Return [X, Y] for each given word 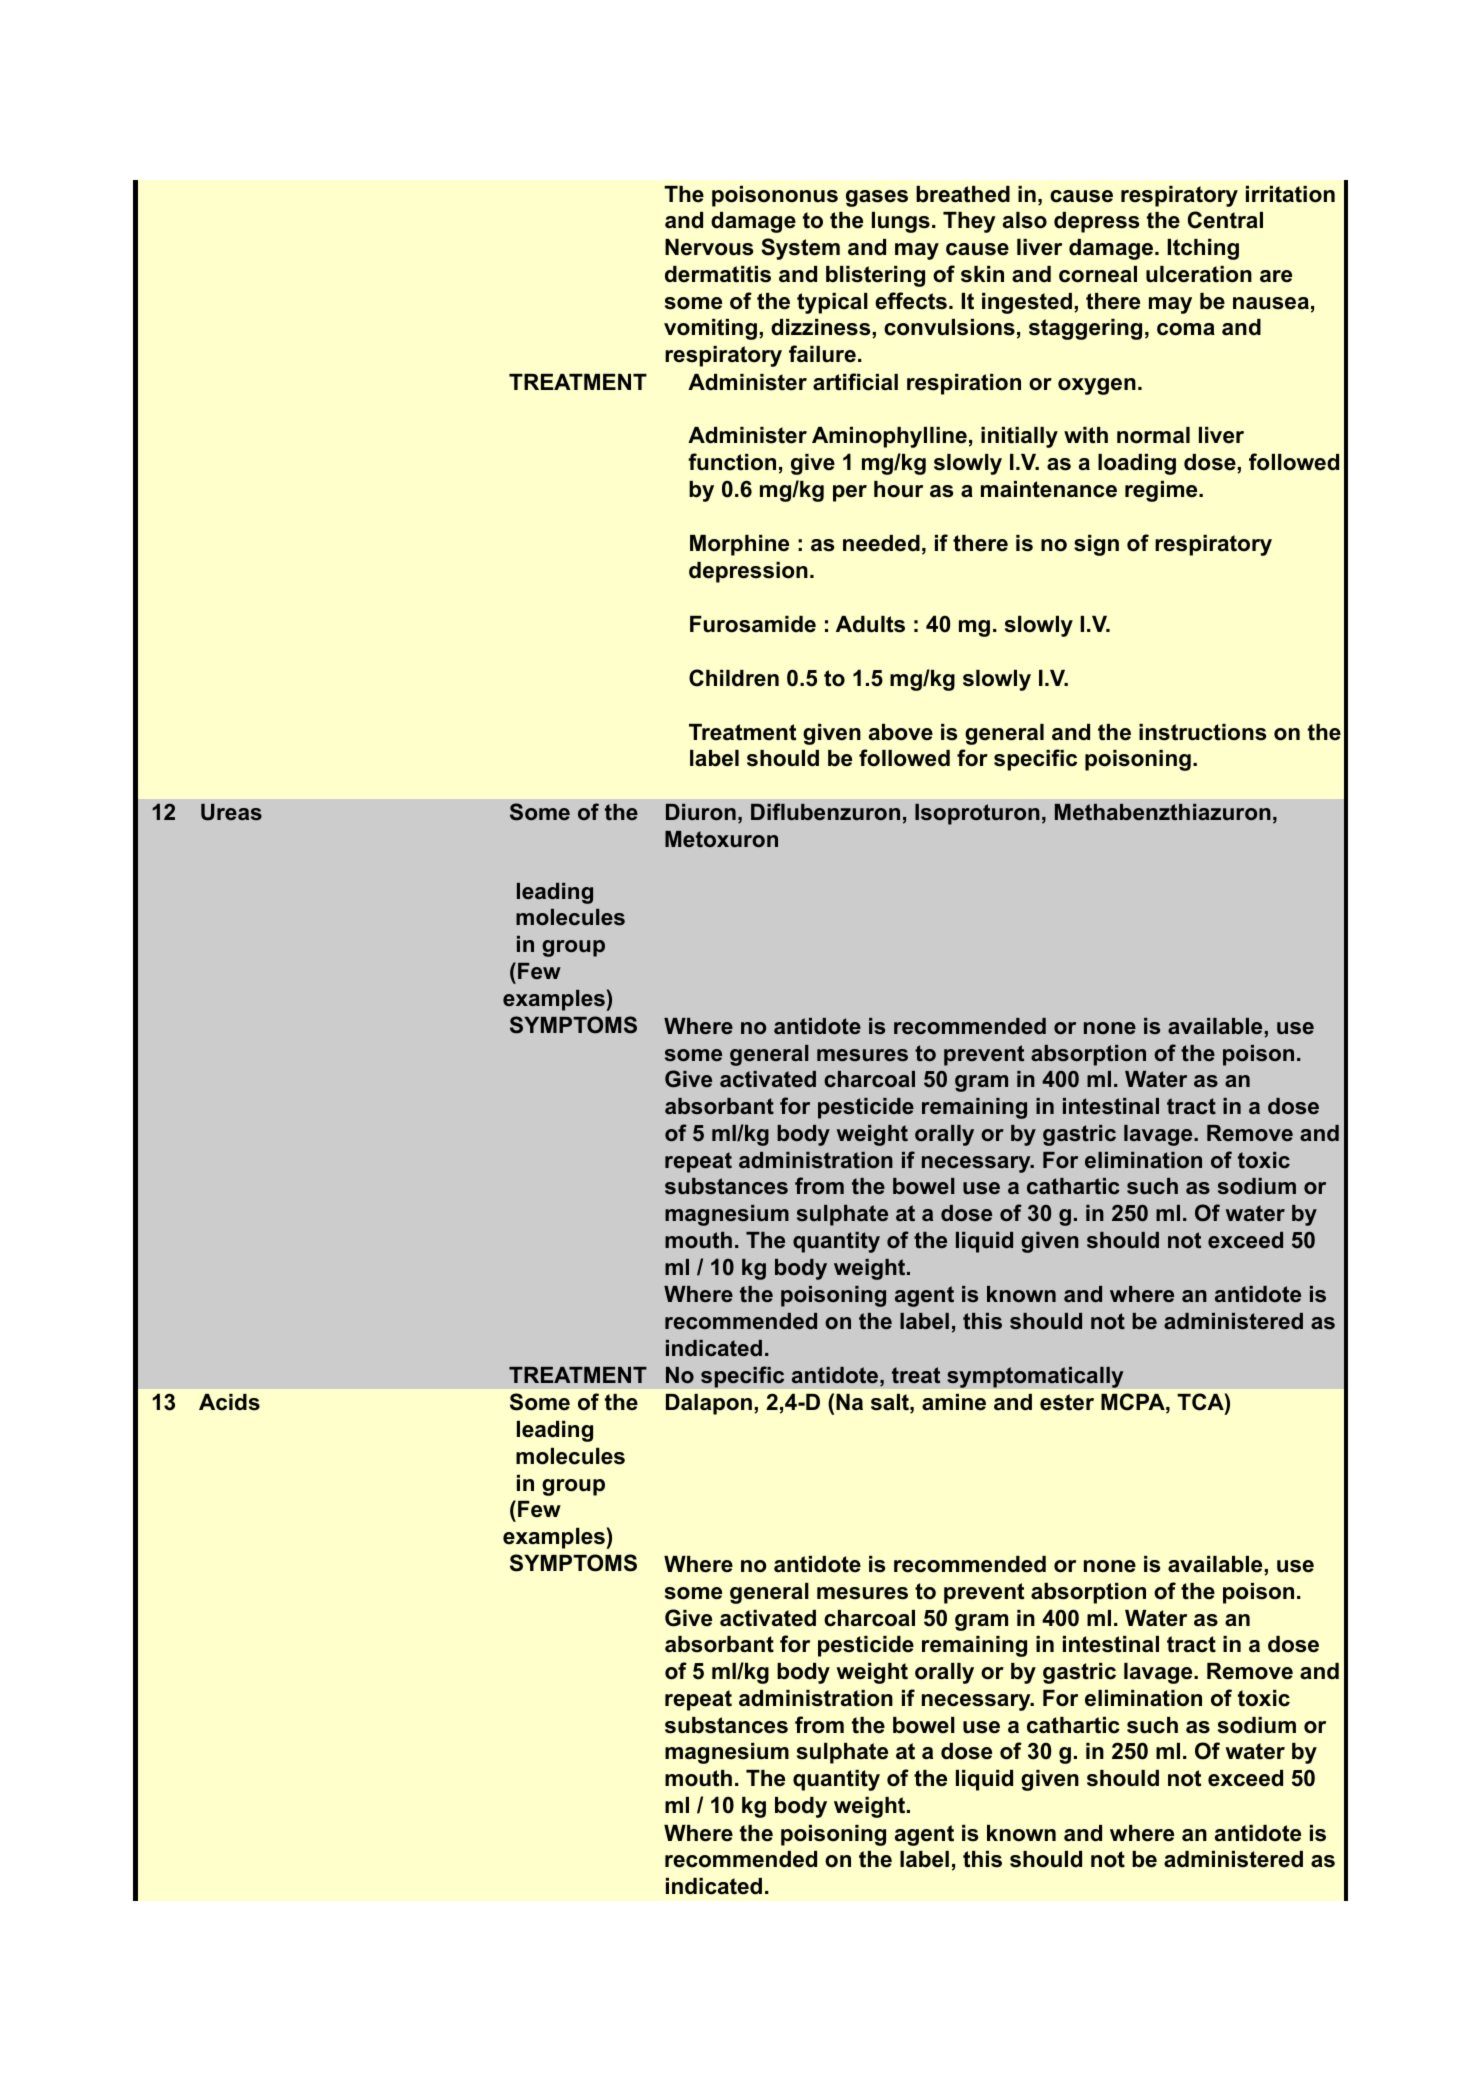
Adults [870, 624]
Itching [1203, 249]
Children [734, 678]
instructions [1202, 732]
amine [954, 1402]
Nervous [709, 247]
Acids [229, 1402]
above [901, 732]
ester [1067, 1402]
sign [1096, 545]
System [800, 249]
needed [881, 543]
